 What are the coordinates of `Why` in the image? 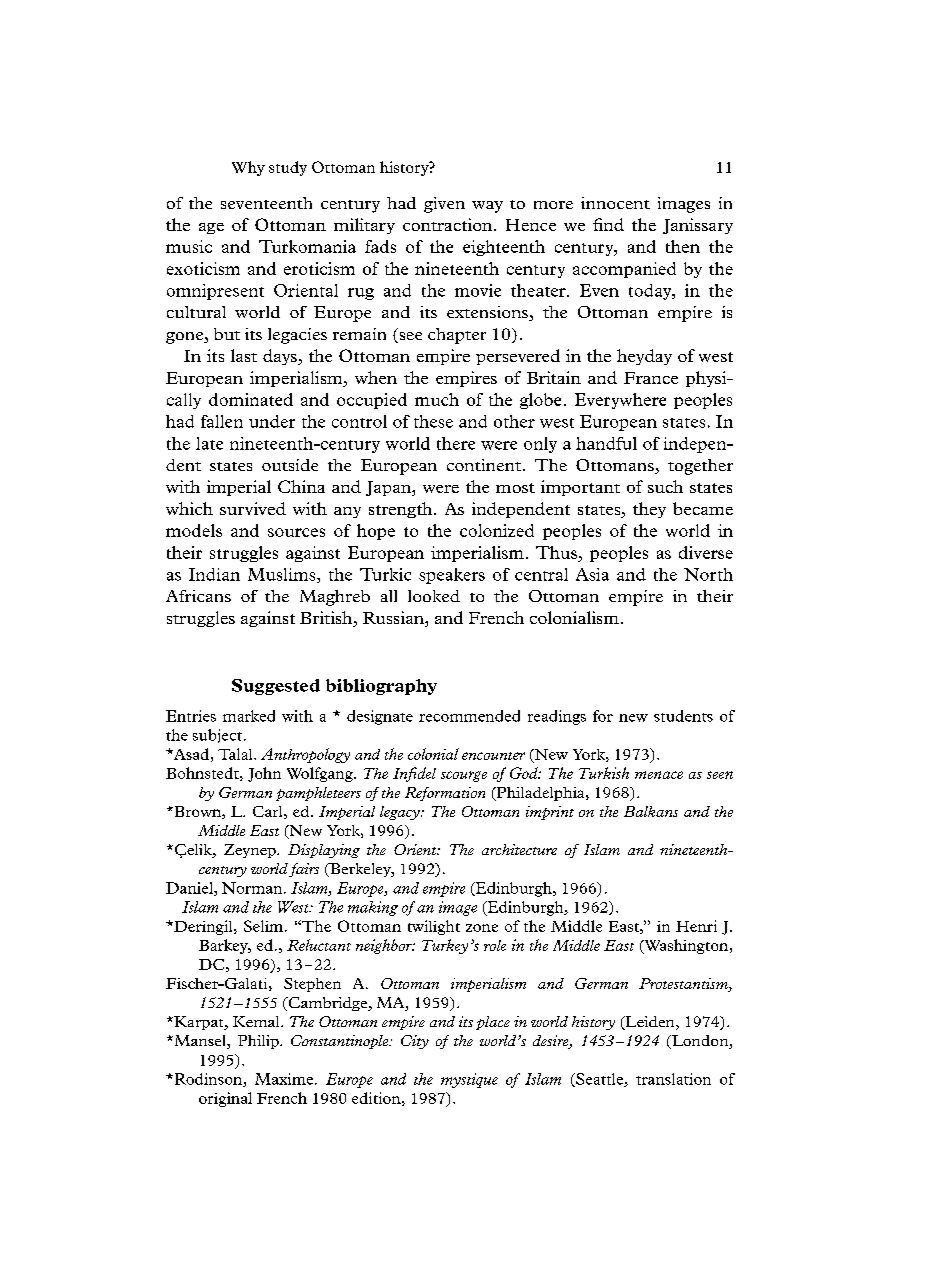 It's located at (248, 168).
